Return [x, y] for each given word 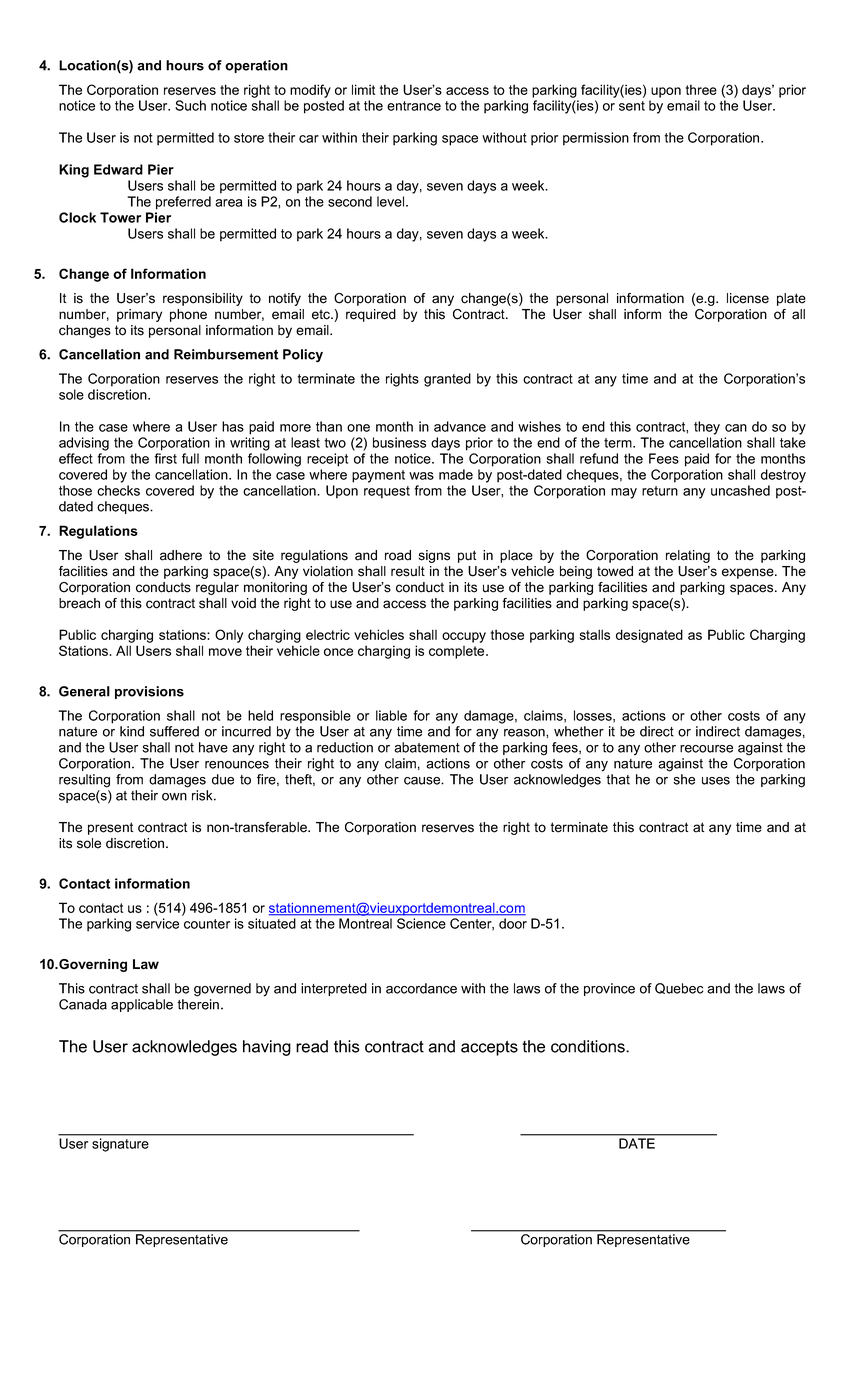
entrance [414, 106]
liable [391, 715]
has [233, 426]
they [707, 428]
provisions [149, 692]
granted [447, 380]
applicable [142, 1005]
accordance [421, 988]
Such [190, 105]
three [701, 89]
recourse [706, 749]
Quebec [679, 988]
